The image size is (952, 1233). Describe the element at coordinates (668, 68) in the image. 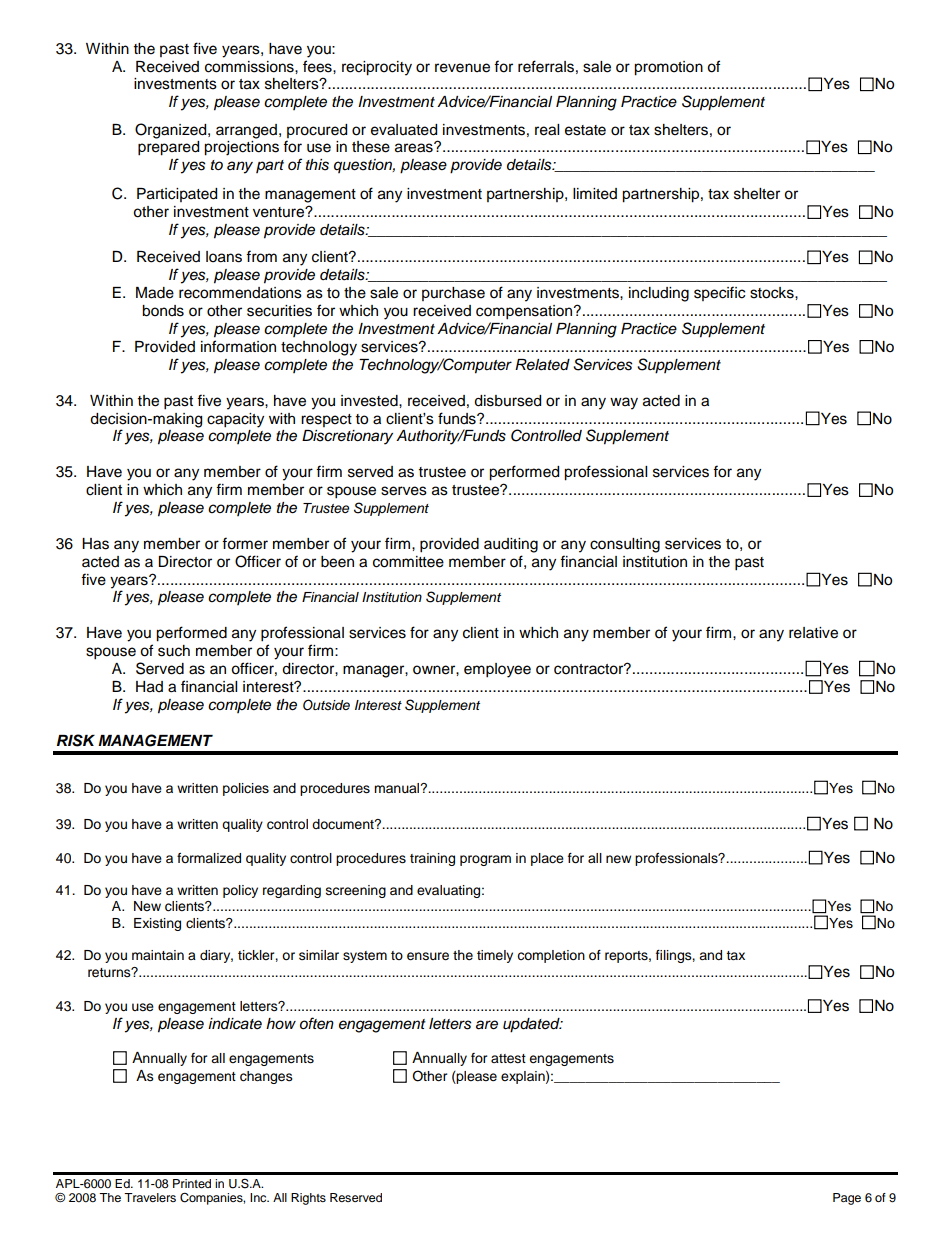

I see `promotion` at that location.
